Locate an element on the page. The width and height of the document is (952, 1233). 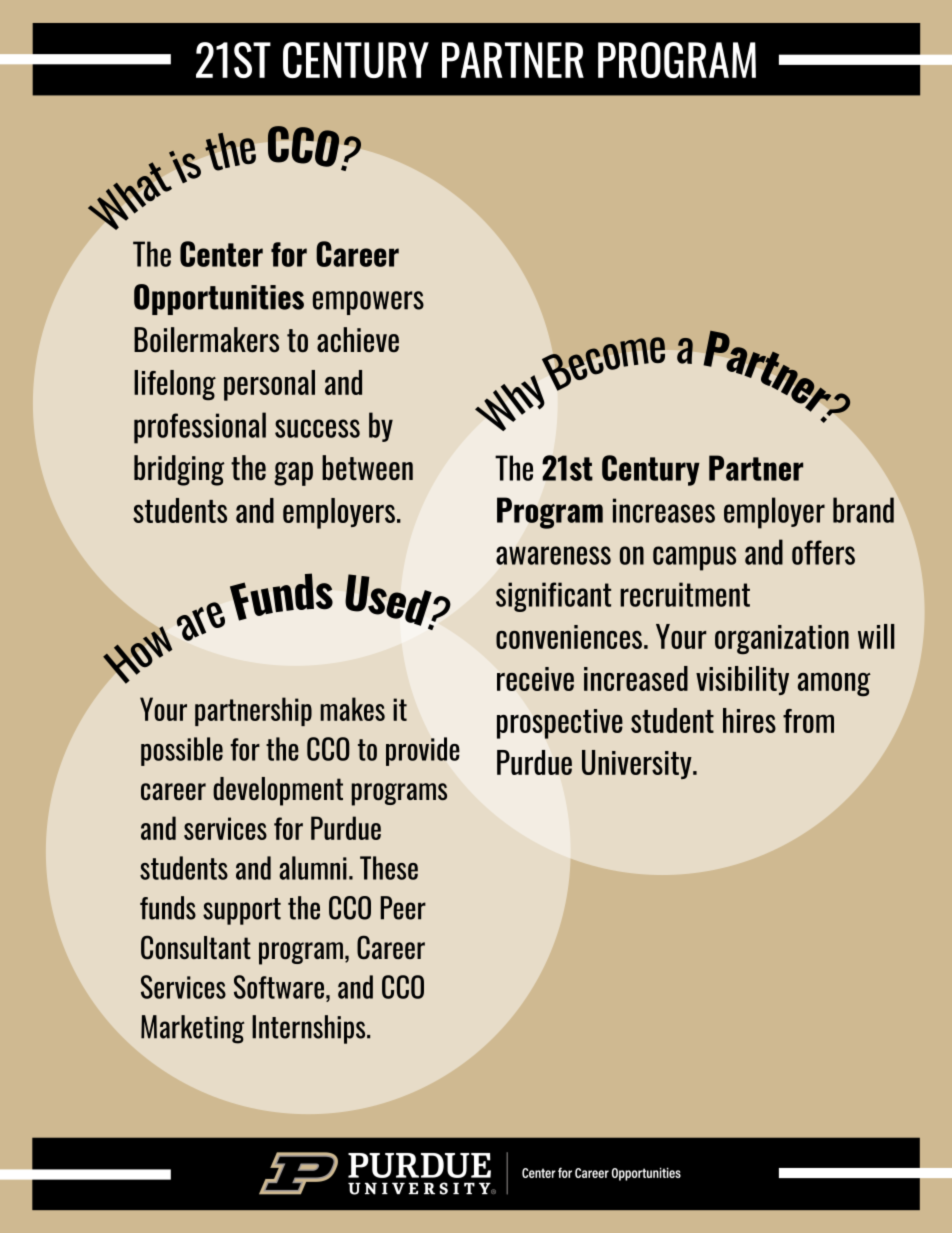
Center is located at coordinates (221, 254).
